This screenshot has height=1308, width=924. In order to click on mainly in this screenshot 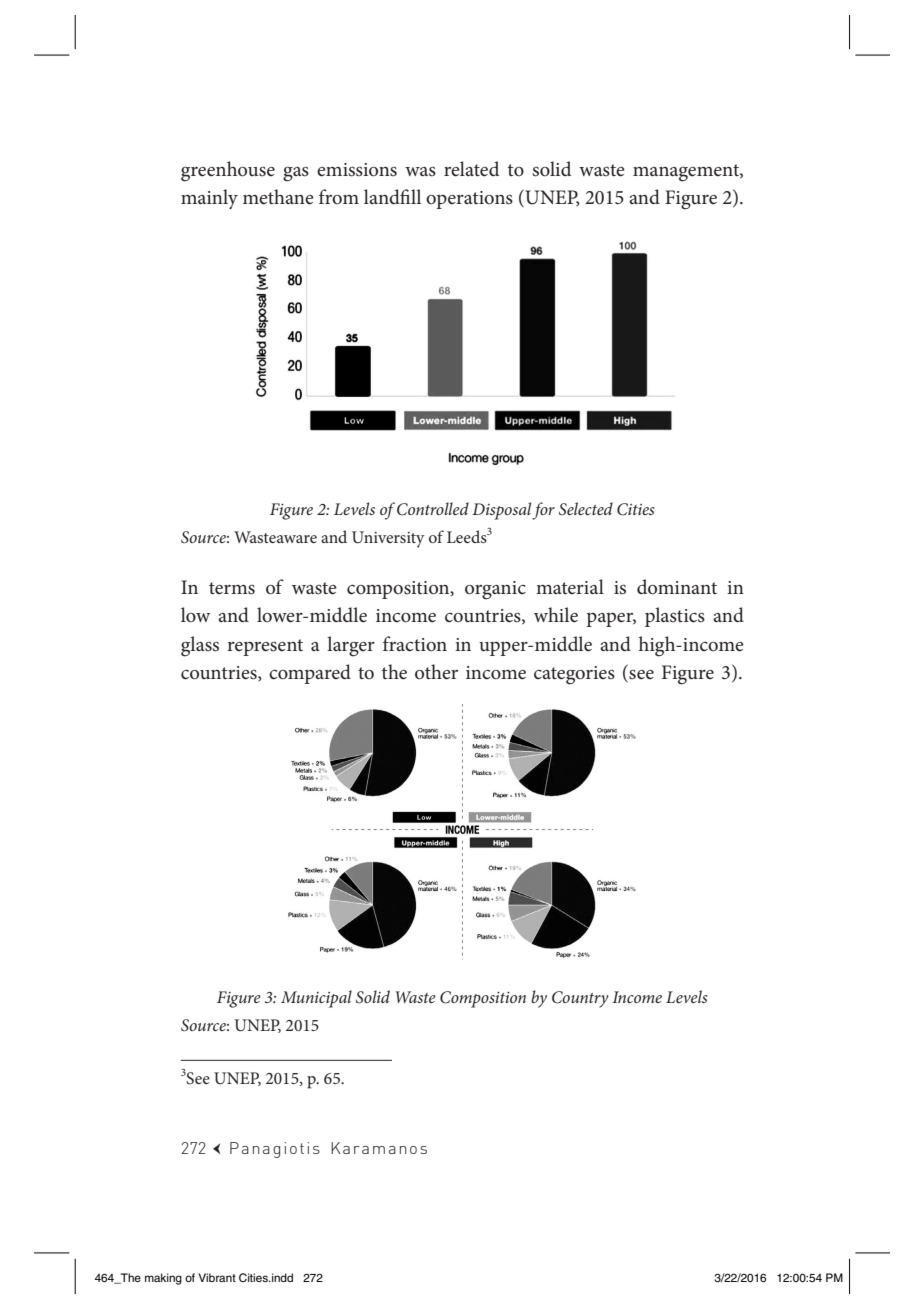, I will do `click(209, 199)`.
